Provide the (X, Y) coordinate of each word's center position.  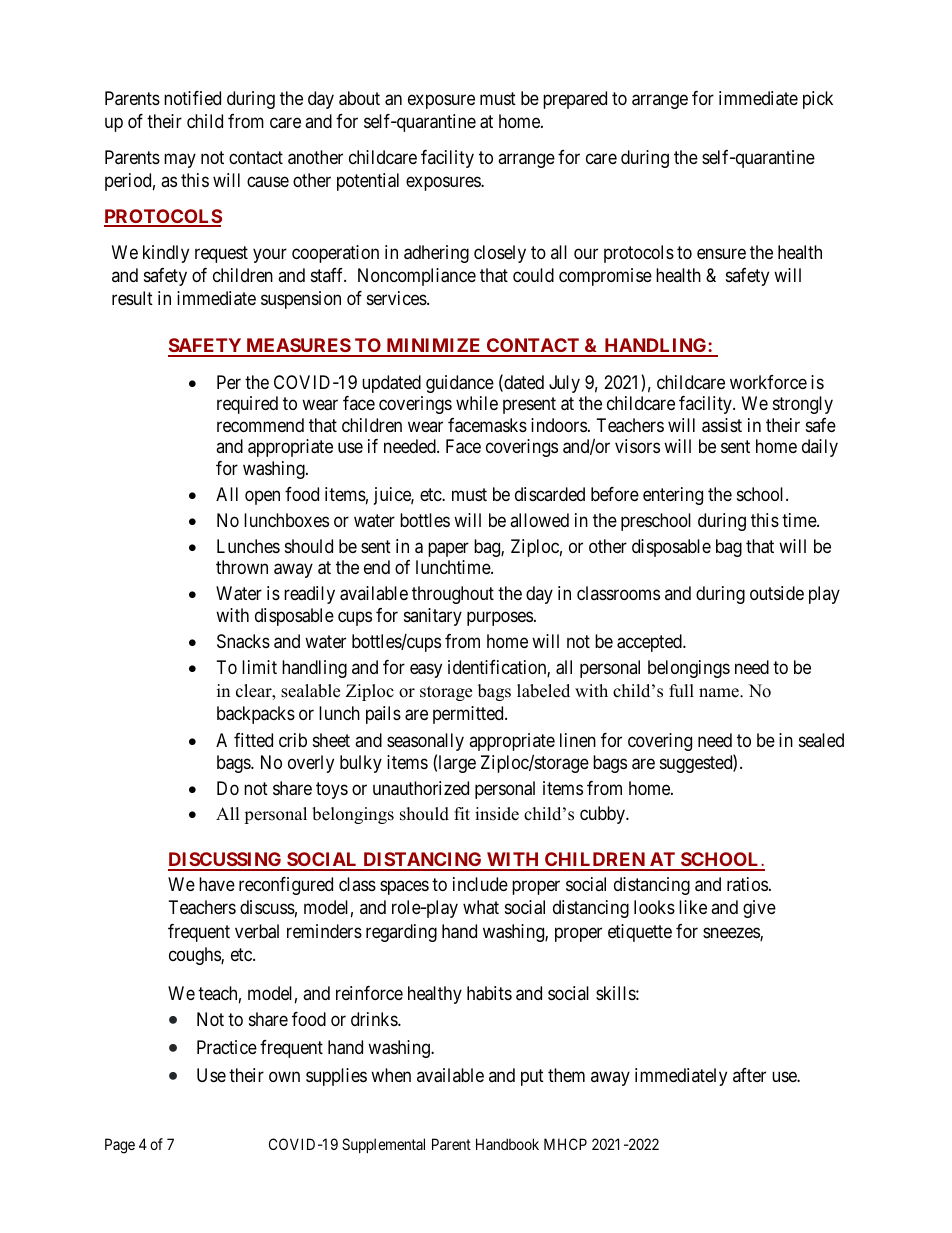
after (749, 1075)
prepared (575, 100)
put (532, 1078)
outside (777, 593)
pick (818, 100)
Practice (227, 1047)
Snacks (243, 641)
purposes (500, 618)
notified (192, 98)
